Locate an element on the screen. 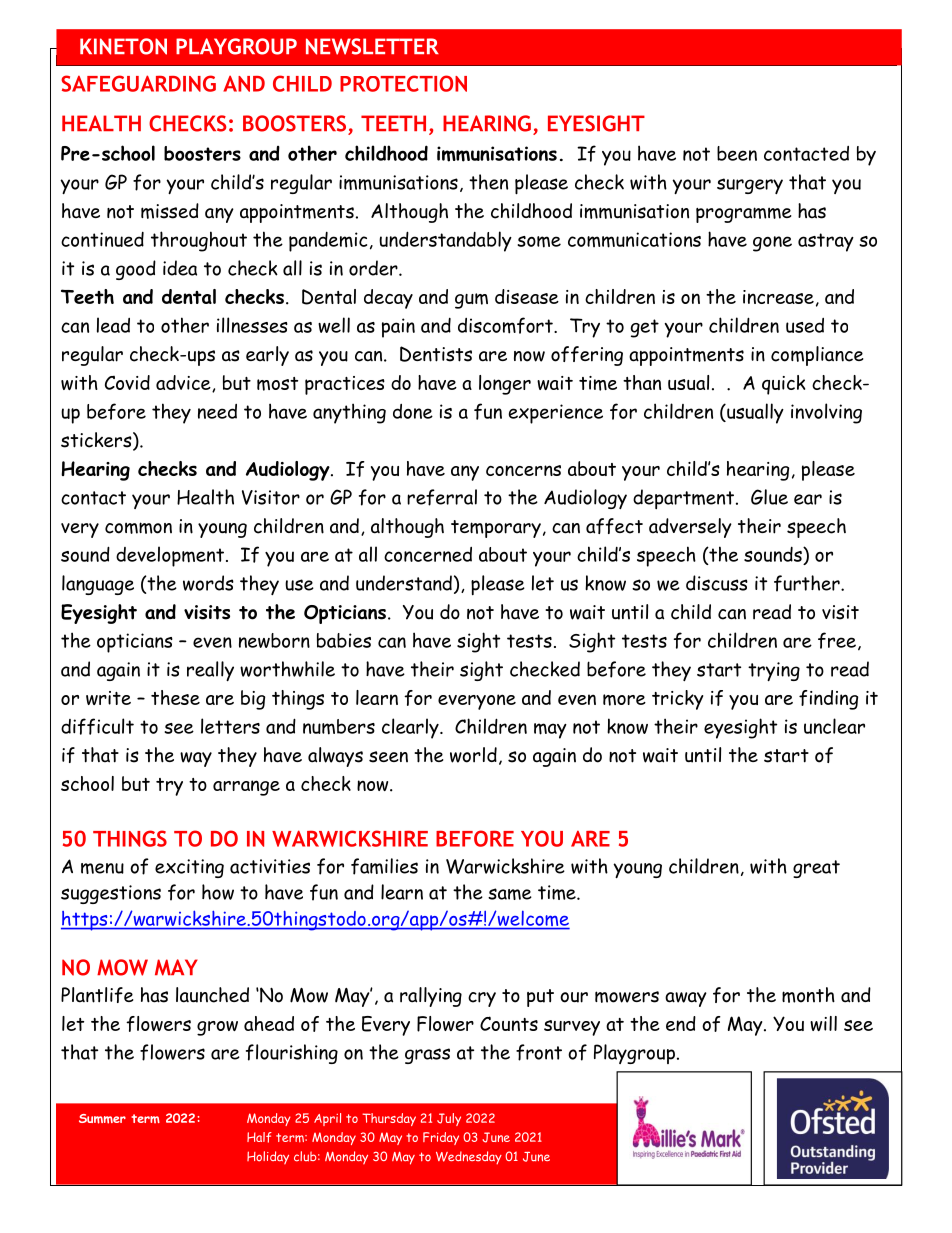 This screenshot has width=952, height=1233. discuss is located at coordinates (717, 583).
